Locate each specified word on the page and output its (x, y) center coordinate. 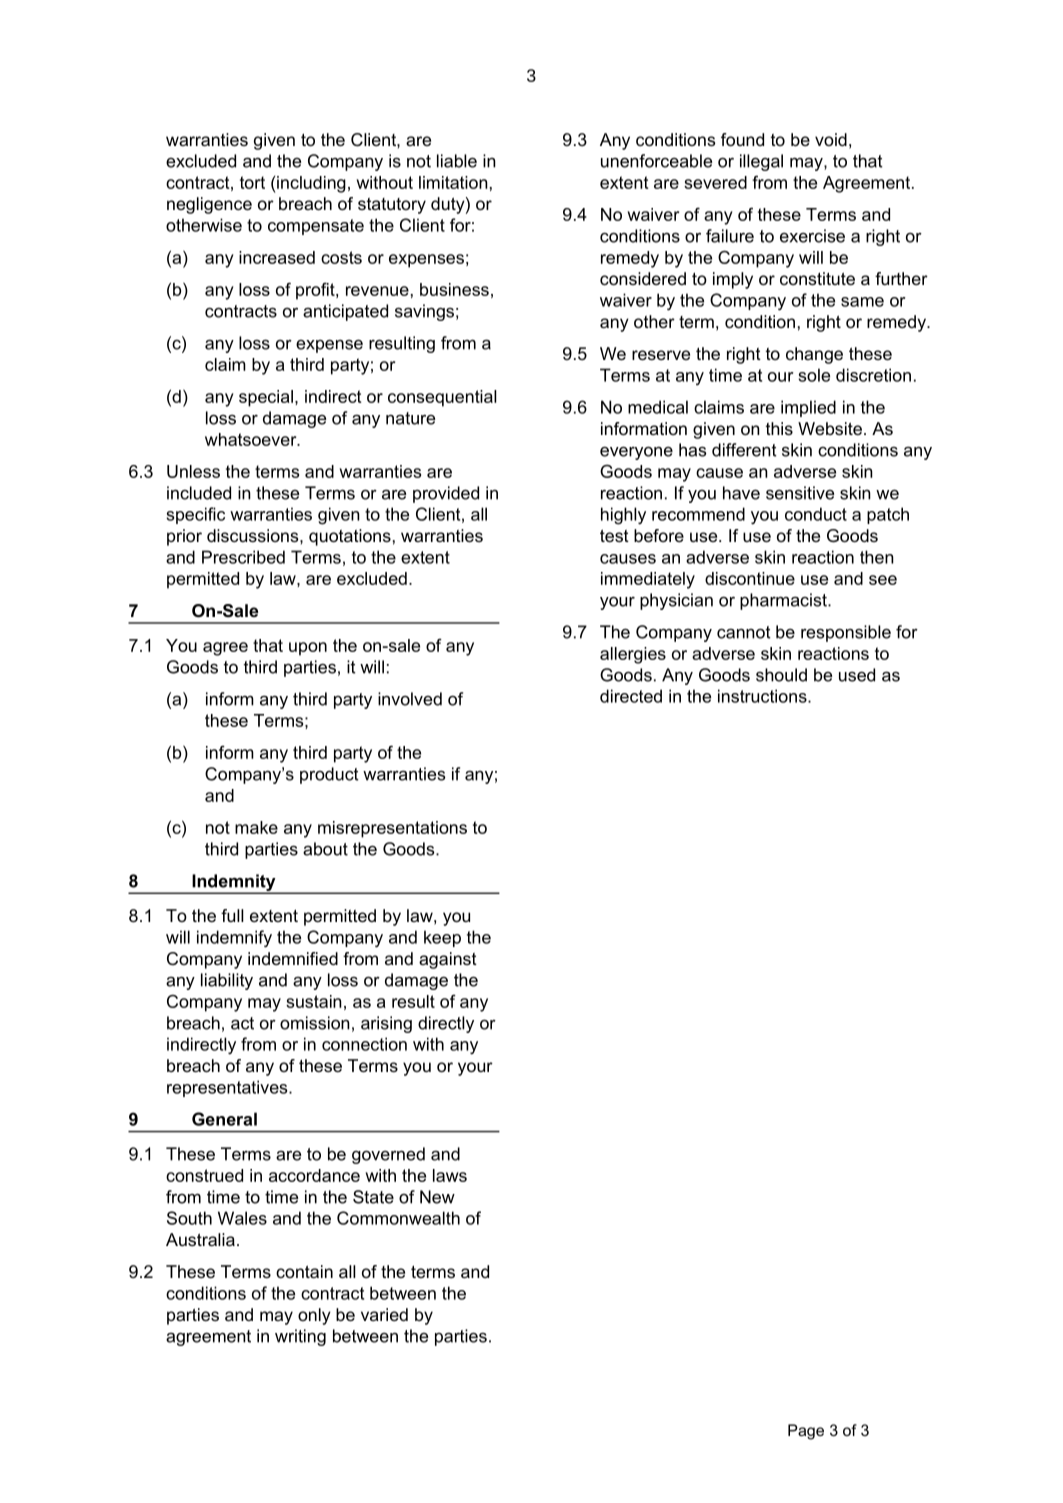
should (781, 675)
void (831, 139)
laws (450, 1175)
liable (457, 161)
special (266, 398)
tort (252, 182)
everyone (636, 453)
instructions (763, 696)
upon (308, 649)
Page (806, 1432)
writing (300, 1337)
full (232, 915)
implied (808, 408)
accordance (314, 1175)
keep (442, 938)
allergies (633, 655)
